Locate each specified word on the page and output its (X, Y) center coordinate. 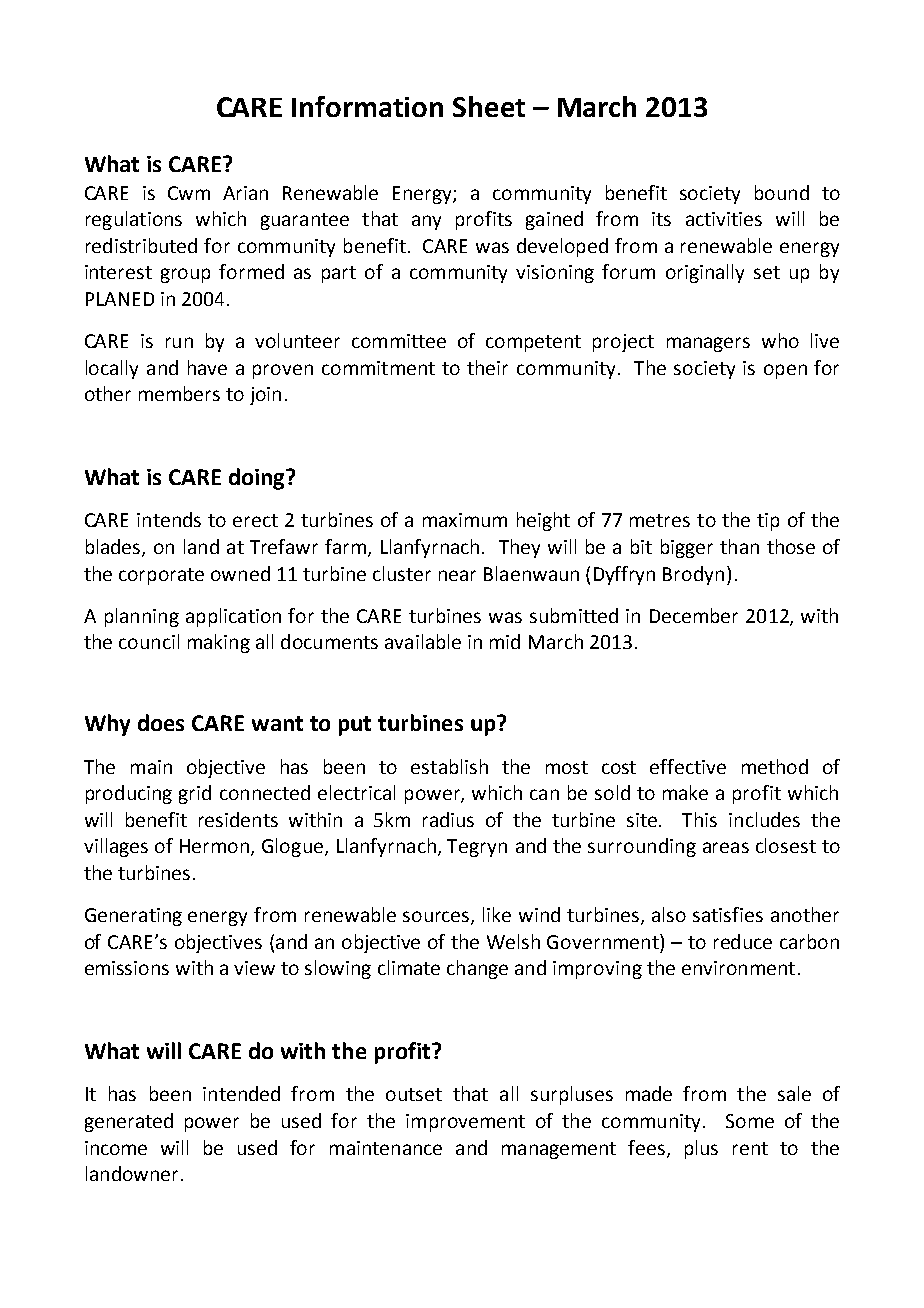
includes (764, 819)
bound (782, 192)
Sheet (489, 106)
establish (449, 766)
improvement (465, 1123)
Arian (245, 193)
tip (768, 522)
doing (258, 479)
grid (195, 794)
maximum (465, 520)
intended (241, 1093)
